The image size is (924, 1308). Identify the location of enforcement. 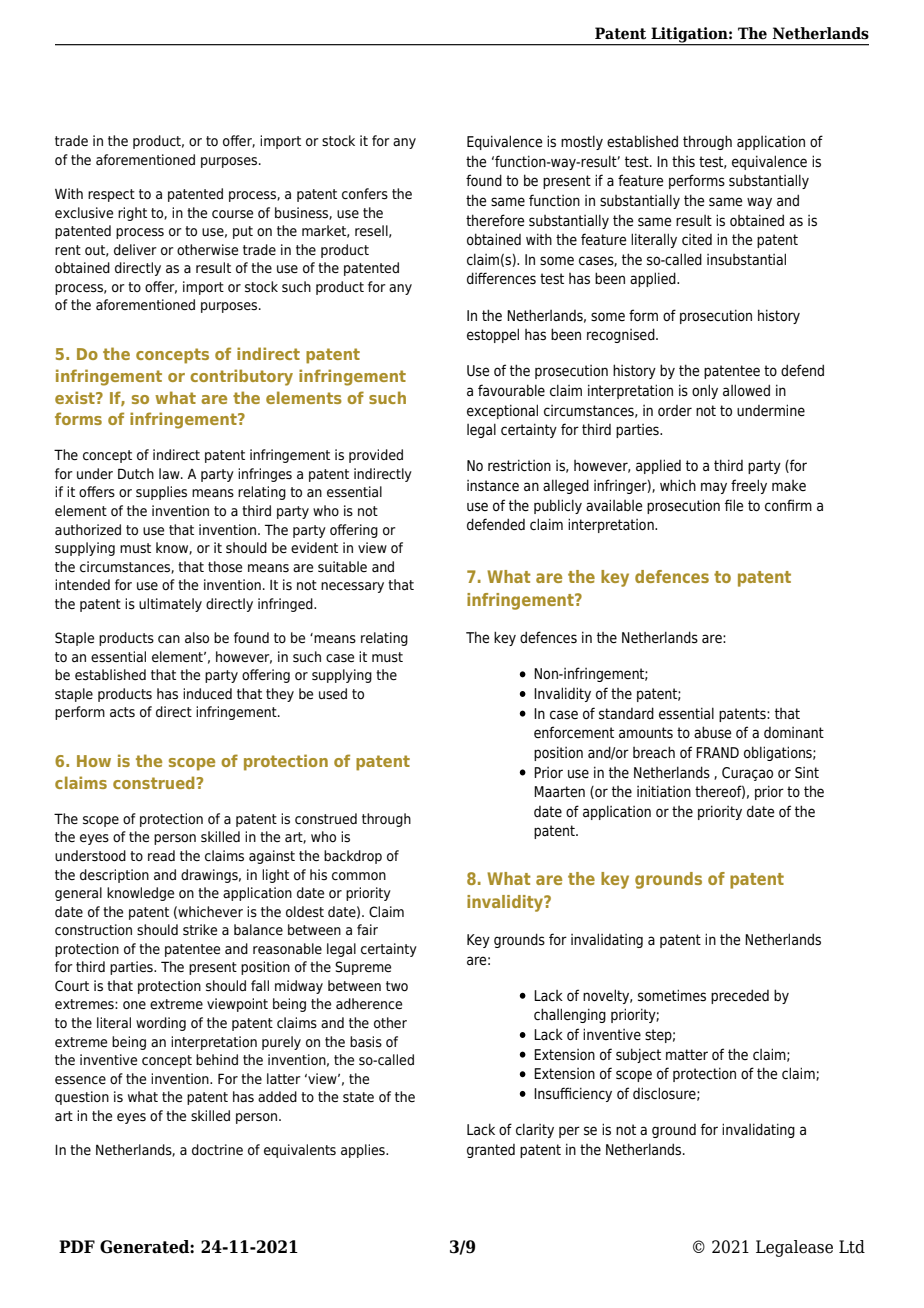
(574, 732).
